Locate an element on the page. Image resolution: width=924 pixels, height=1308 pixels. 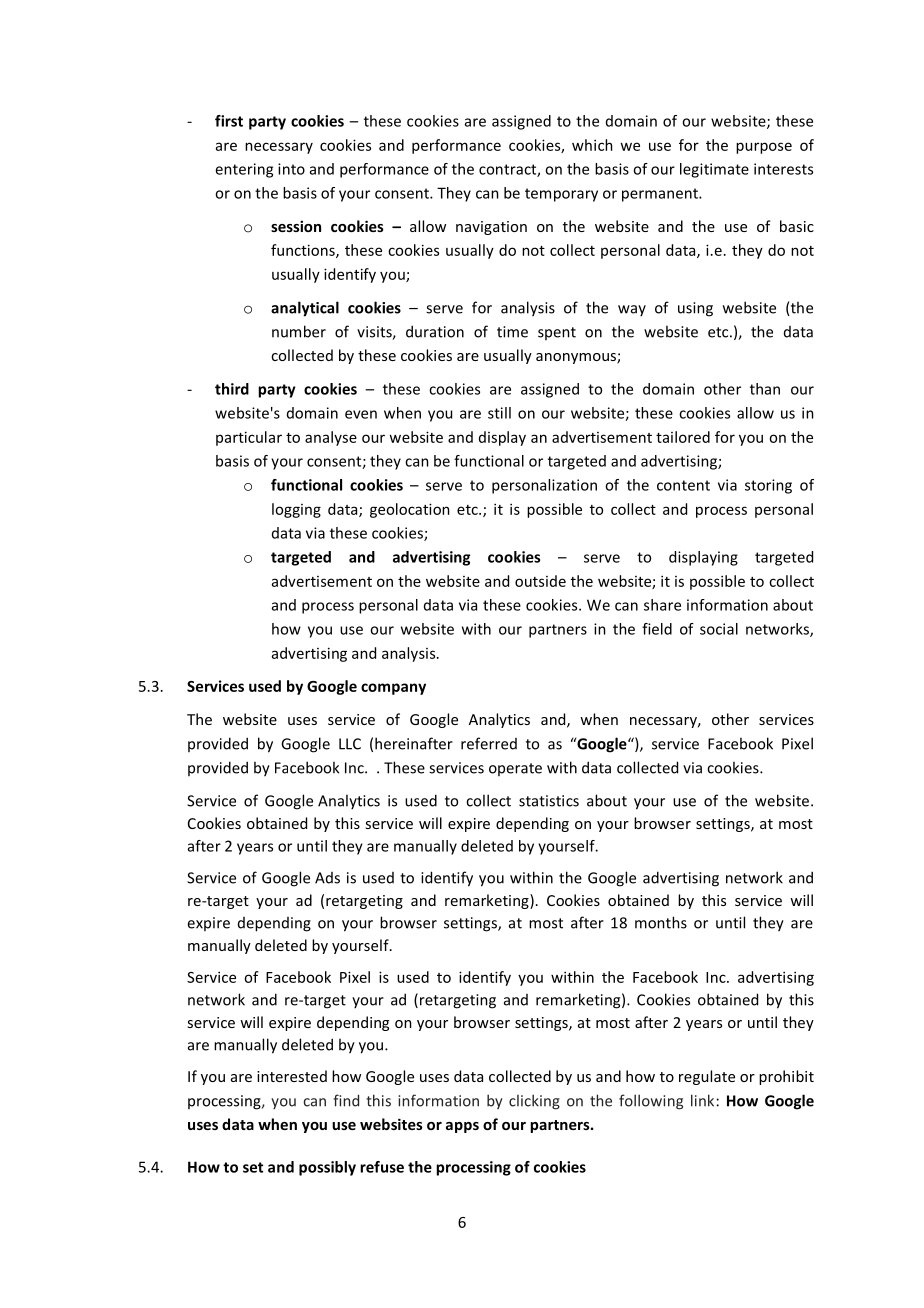
statistics is located at coordinates (549, 801).
